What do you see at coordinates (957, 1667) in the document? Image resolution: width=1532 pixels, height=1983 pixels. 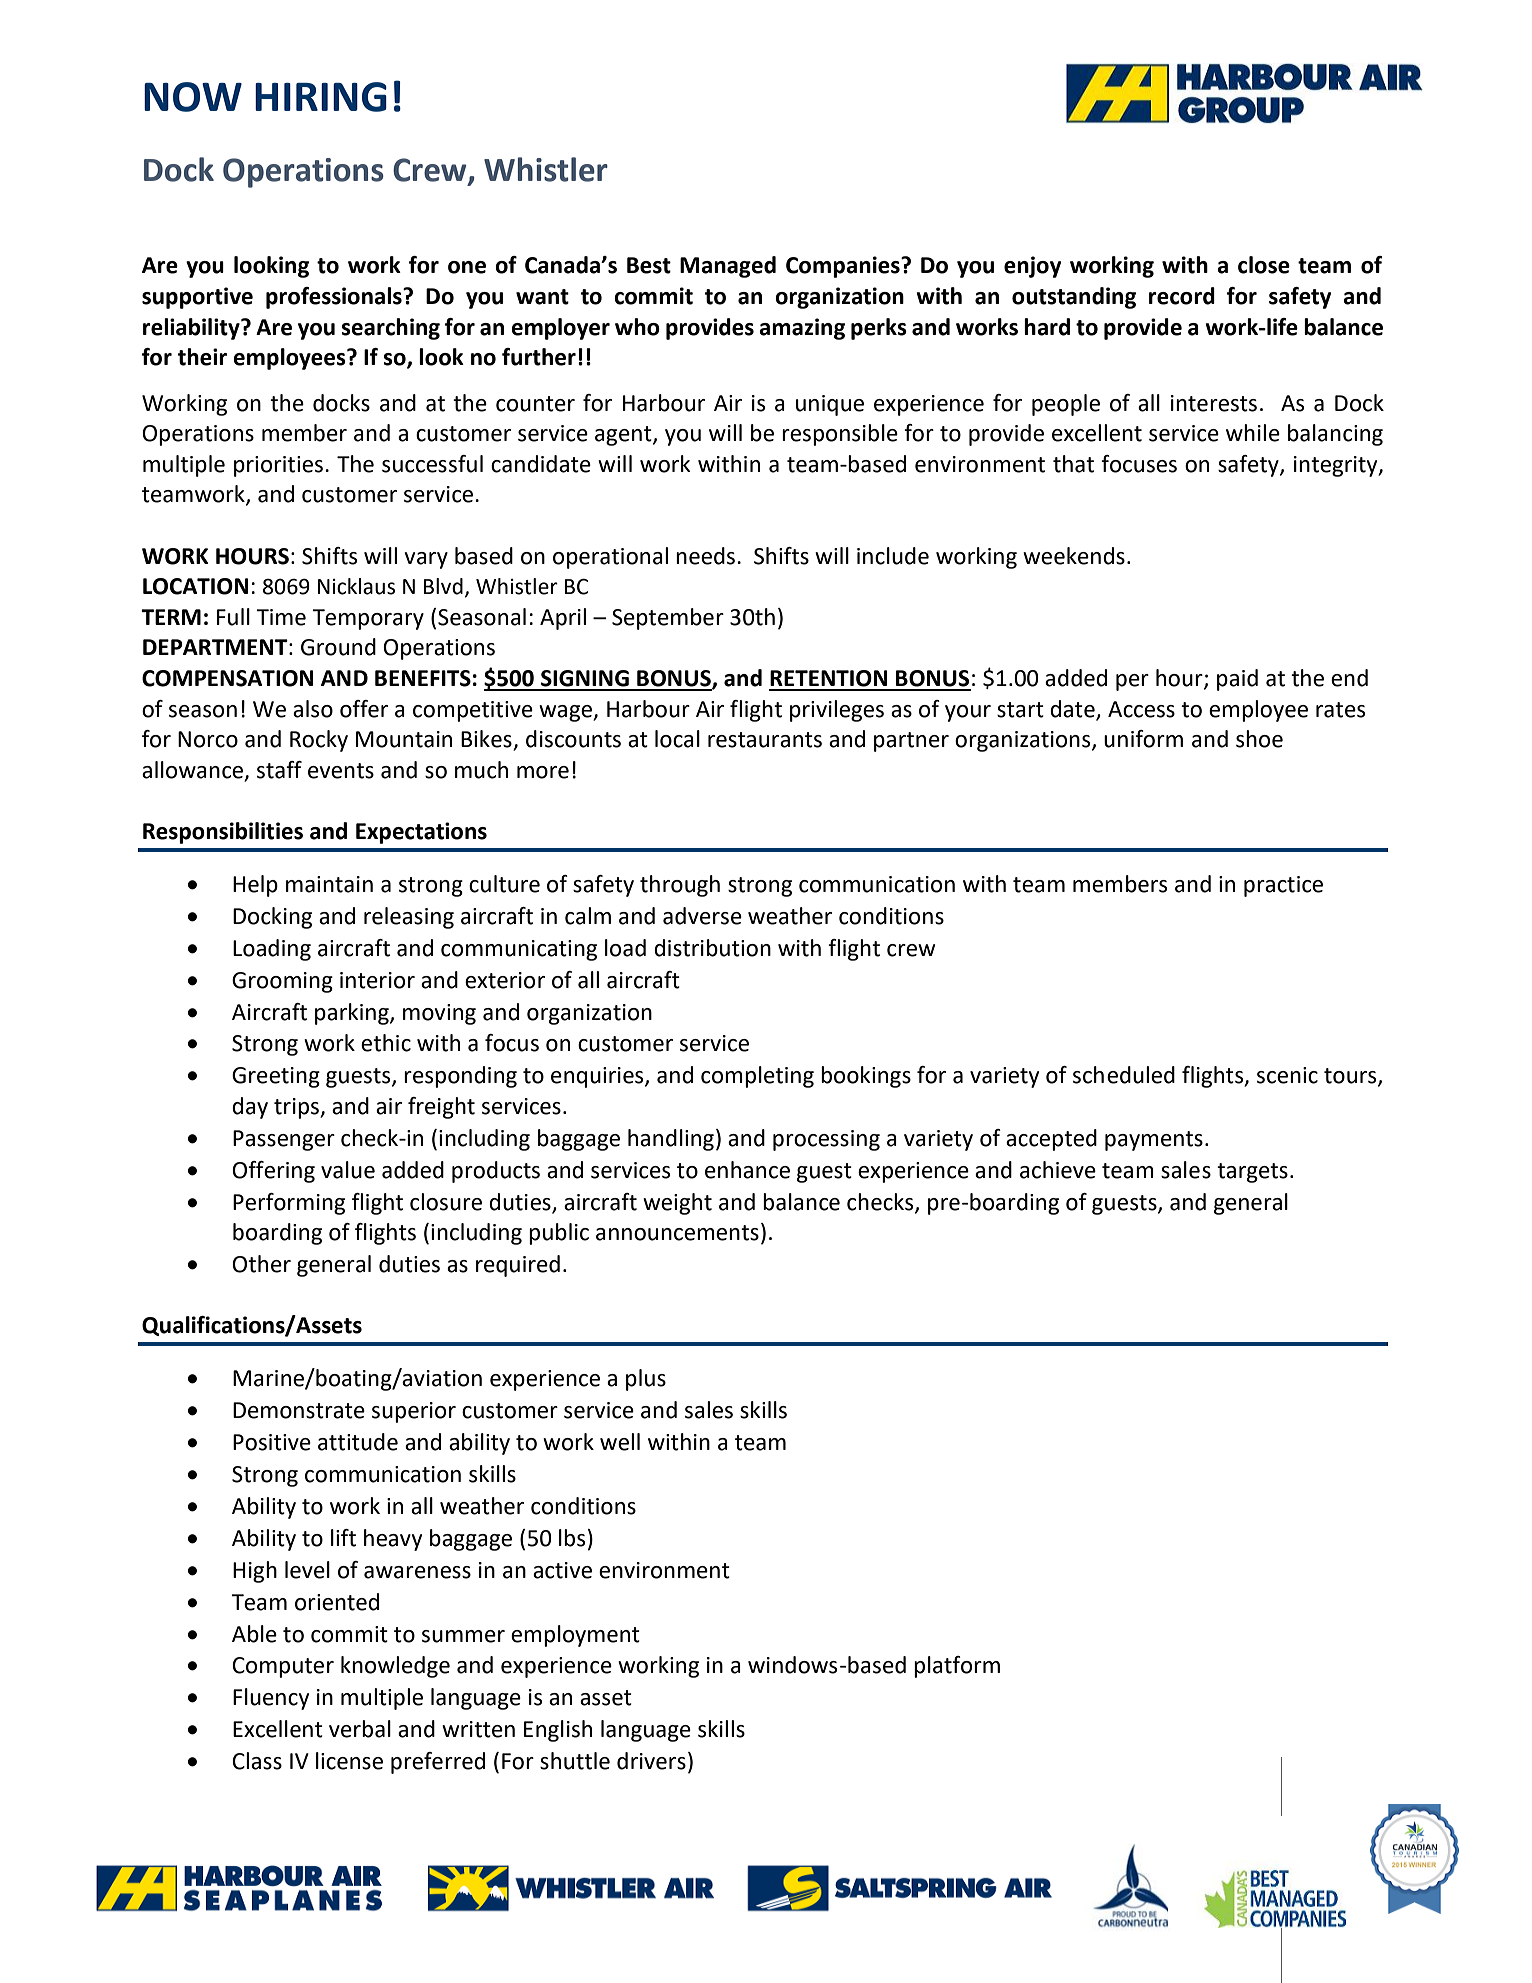 I see `platform` at bounding box center [957, 1667].
